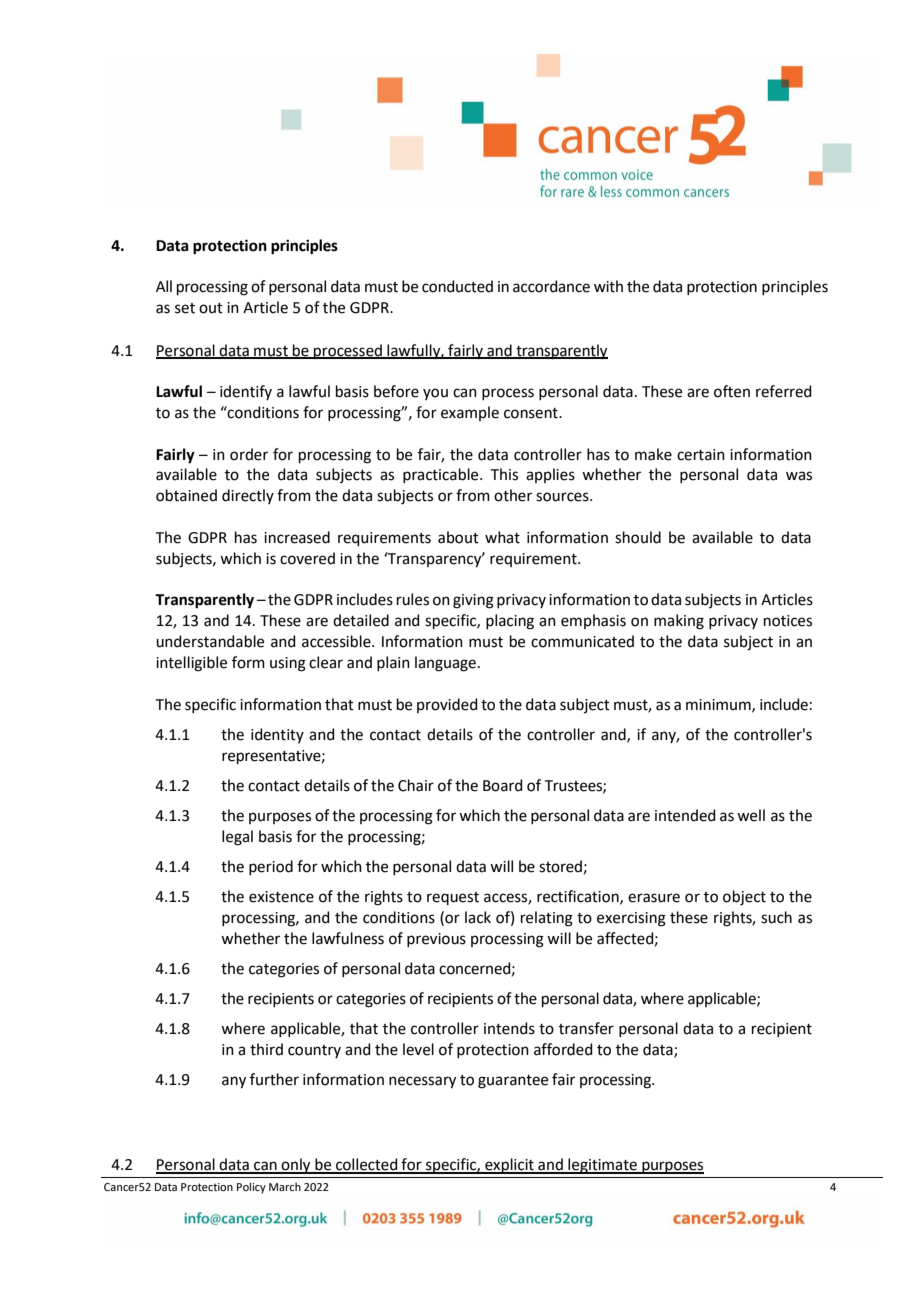 This document has width=924, height=1307. I want to click on explicit, so click(509, 1166).
